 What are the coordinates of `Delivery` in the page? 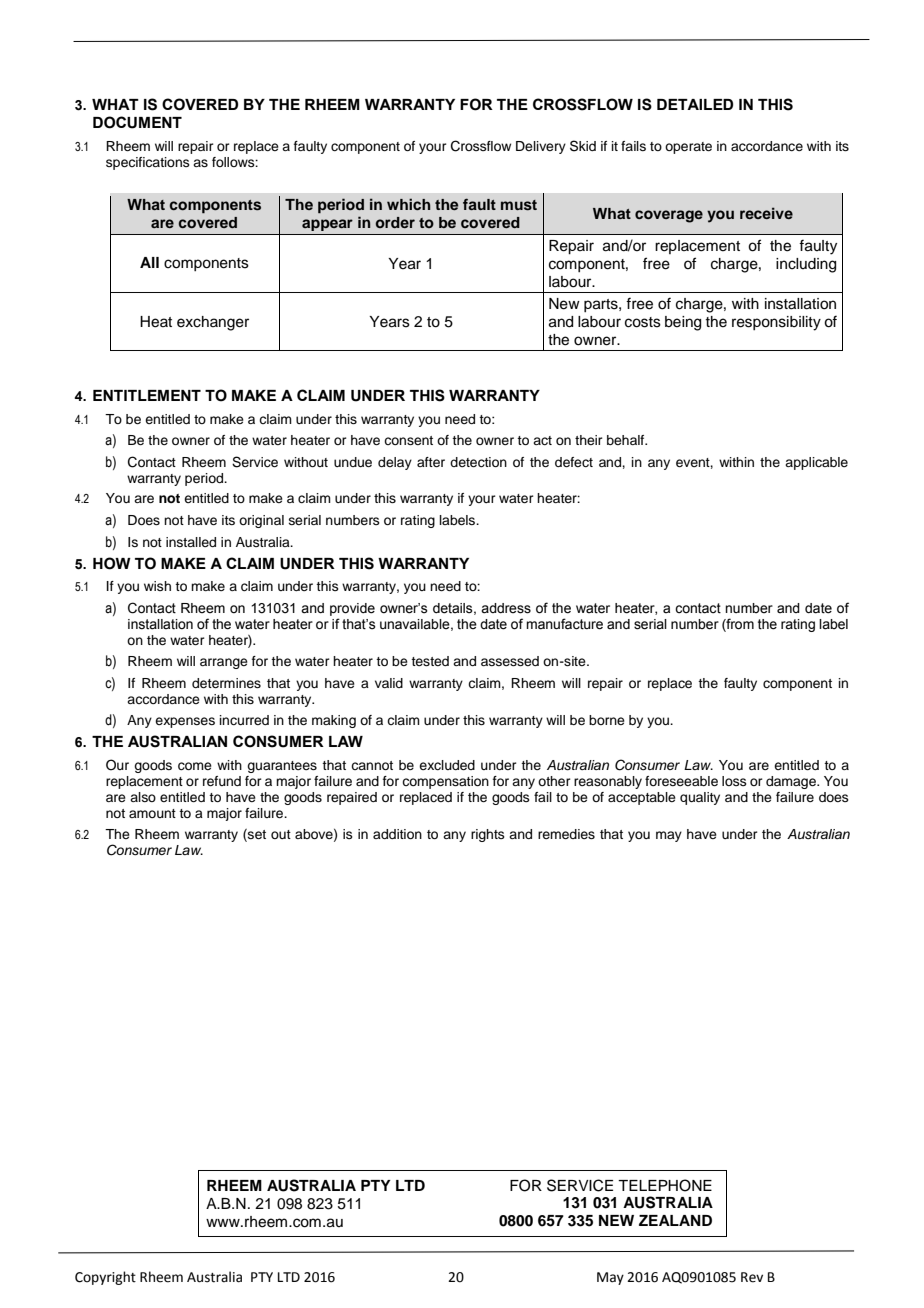 It's located at (541, 147).
